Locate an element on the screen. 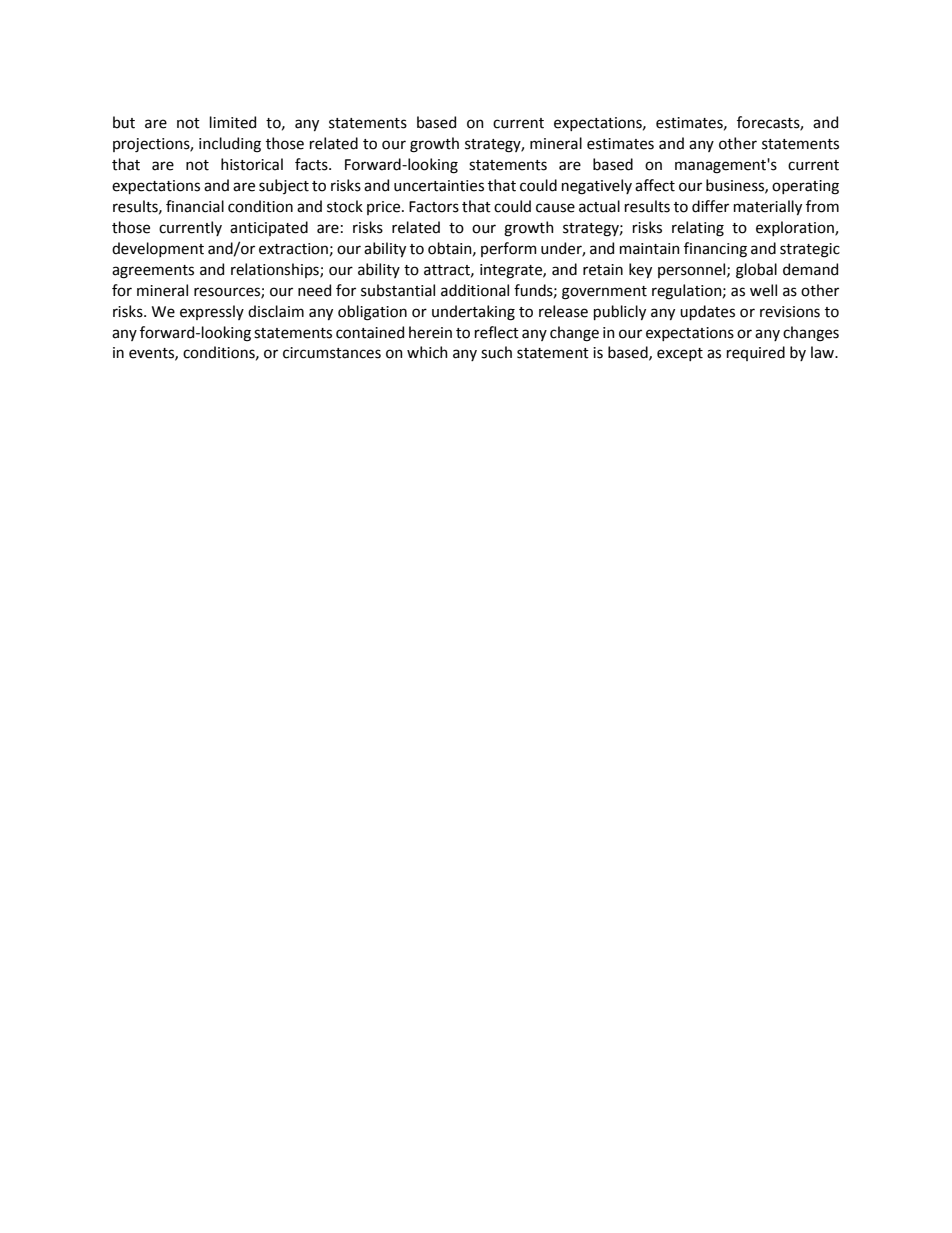 The height and width of the screenshot is (1233, 952). differ is located at coordinates (710, 206).
